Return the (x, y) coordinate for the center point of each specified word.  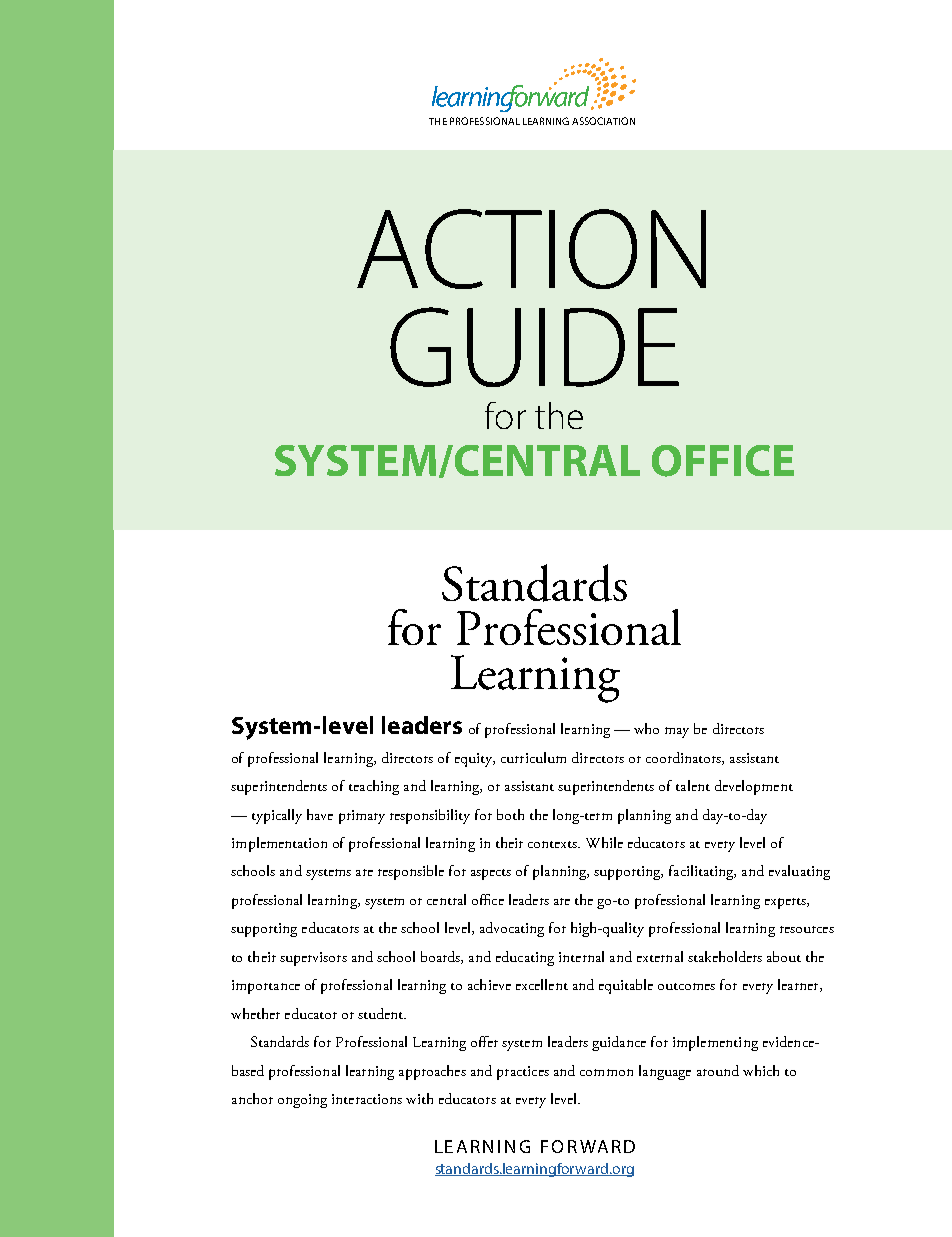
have (320, 814)
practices (523, 1073)
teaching (374, 787)
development (754, 787)
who (646, 728)
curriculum (533, 757)
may (677, 732)
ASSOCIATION (603, 121)
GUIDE (534, 347)
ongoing (302, 1101)
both (510, 814)
